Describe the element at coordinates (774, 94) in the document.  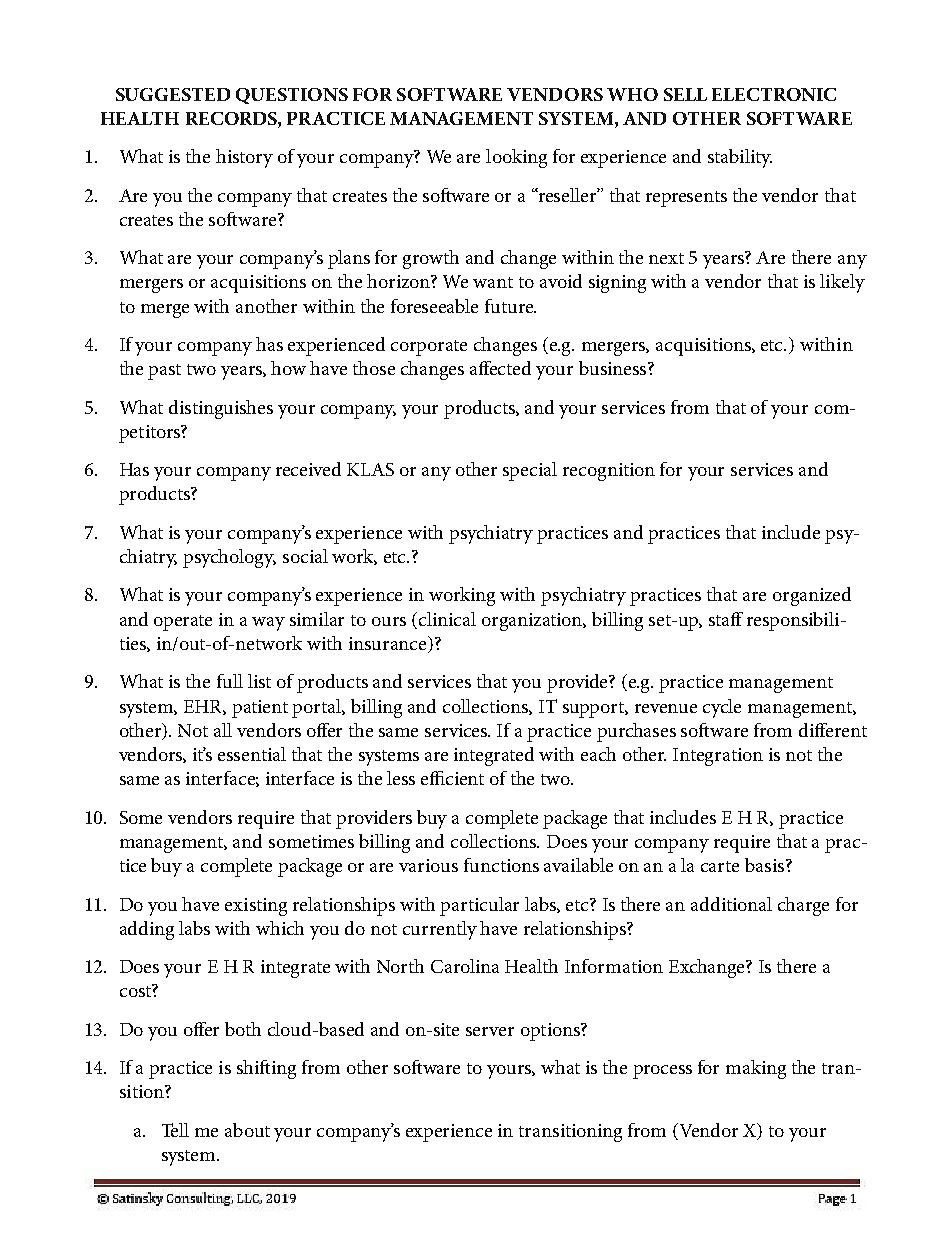
I see `ELECTRONIC` at that location.
